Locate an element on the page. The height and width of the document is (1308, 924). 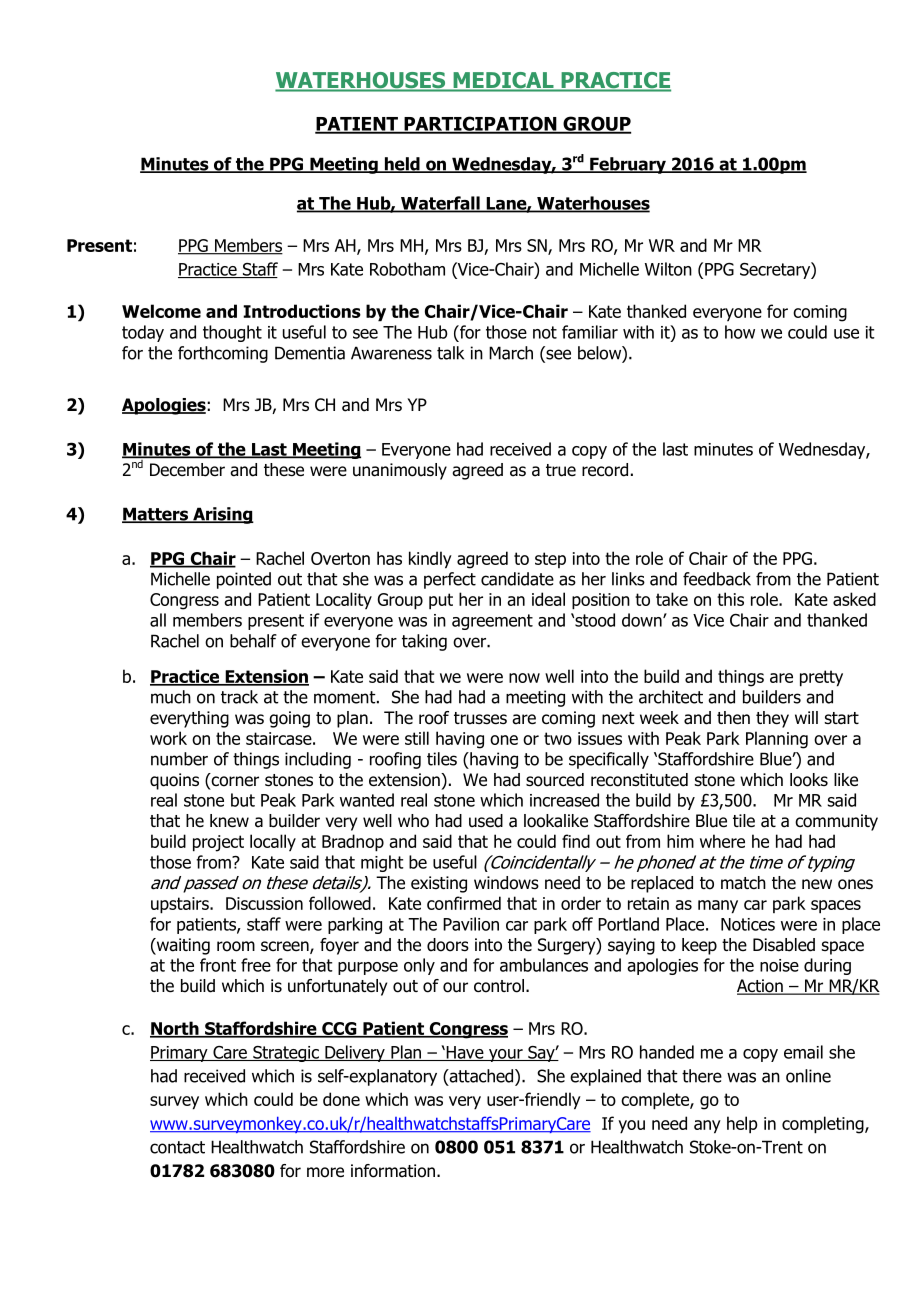
held is located at coordinates (402, 165).
